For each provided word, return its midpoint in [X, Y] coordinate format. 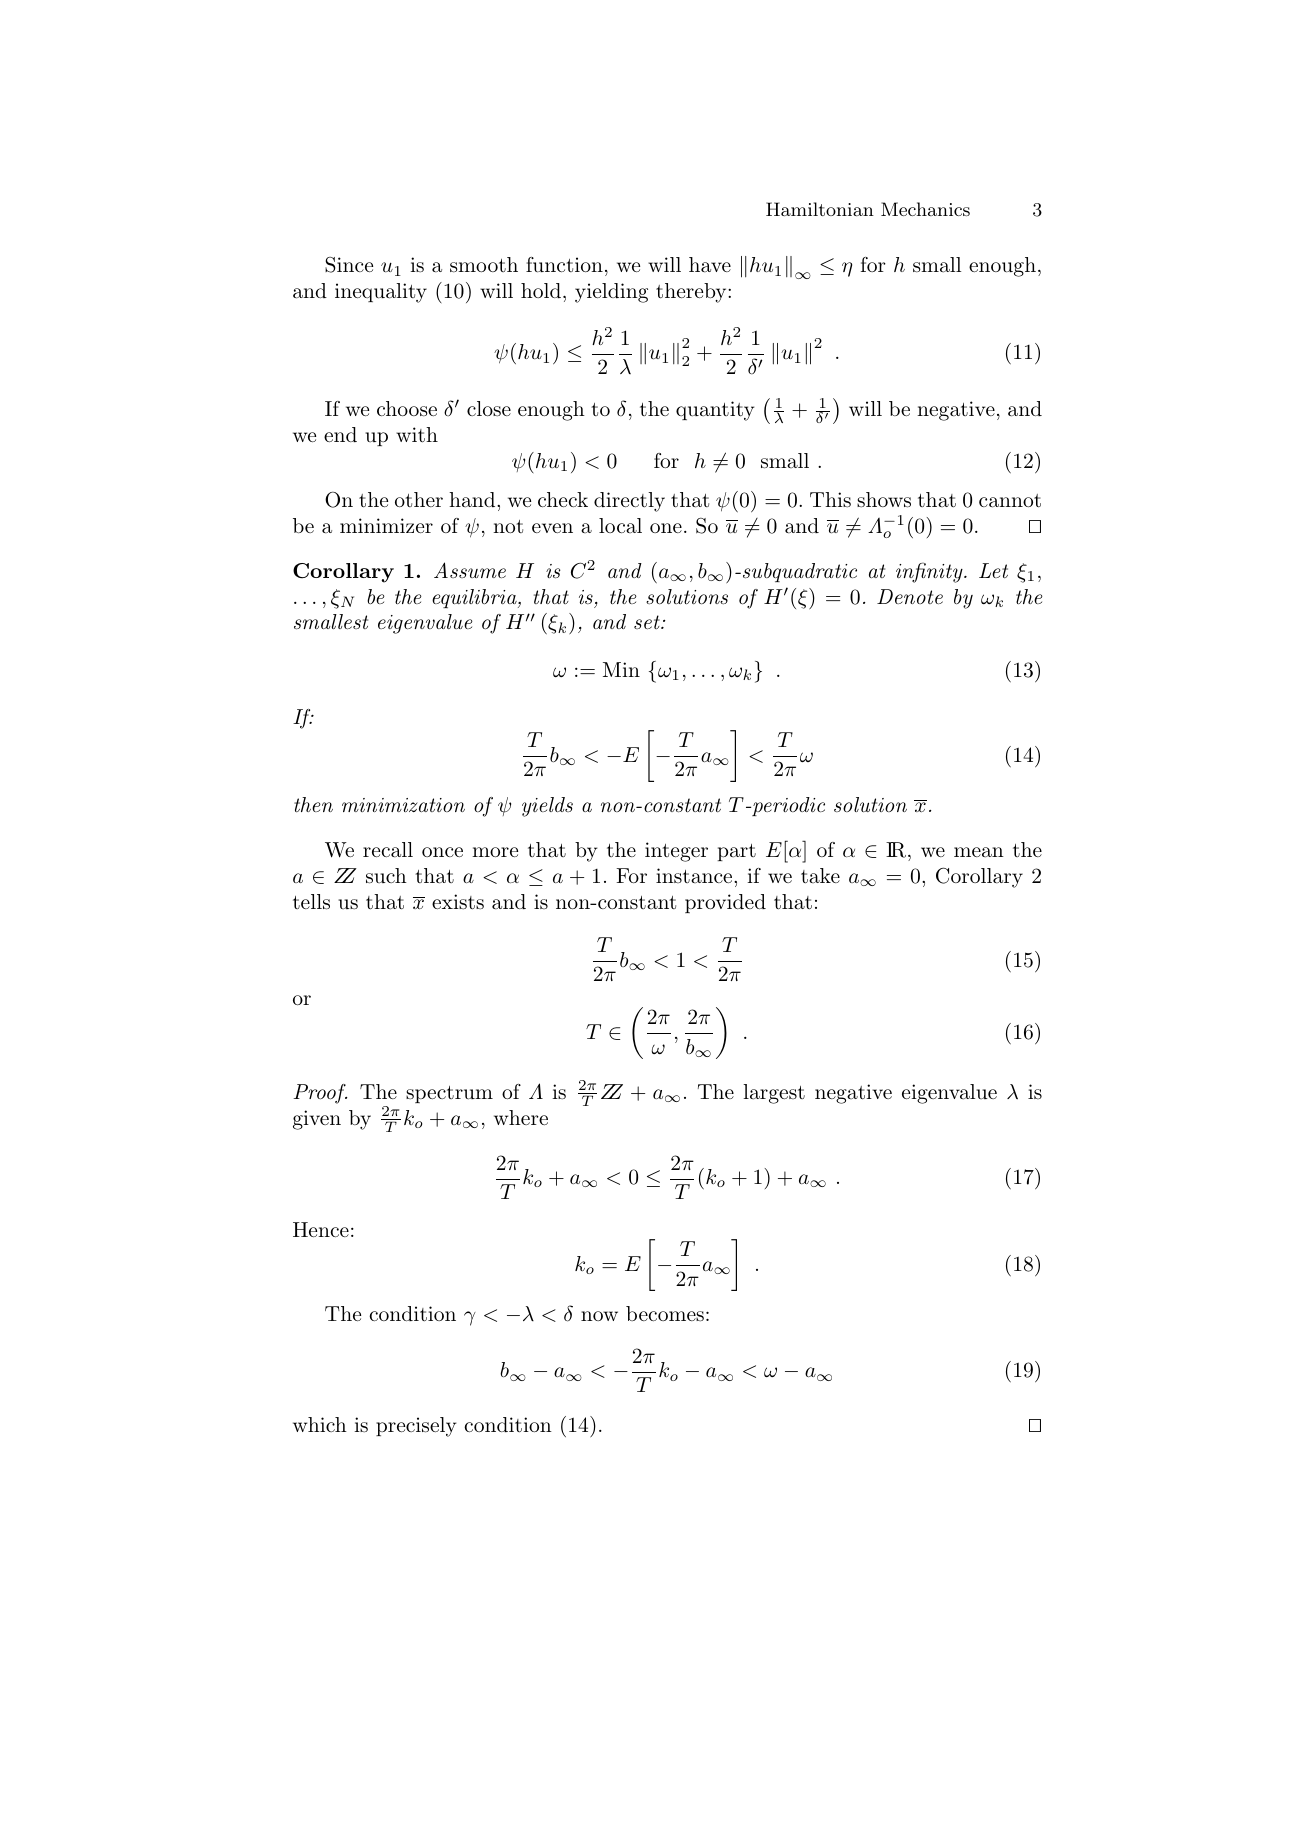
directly [629, 502]
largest [774, 1094]
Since [349, 265]
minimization [403, 805]
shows [884, 500]
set [648, 622]
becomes [665, 1313]
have [710, 265]
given [317, 1120]
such [386, 876]
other [419, 499]
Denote [910, 596]
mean [979, 852]
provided [725, 903]
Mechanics [925, 209]
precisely [416, 1427]
